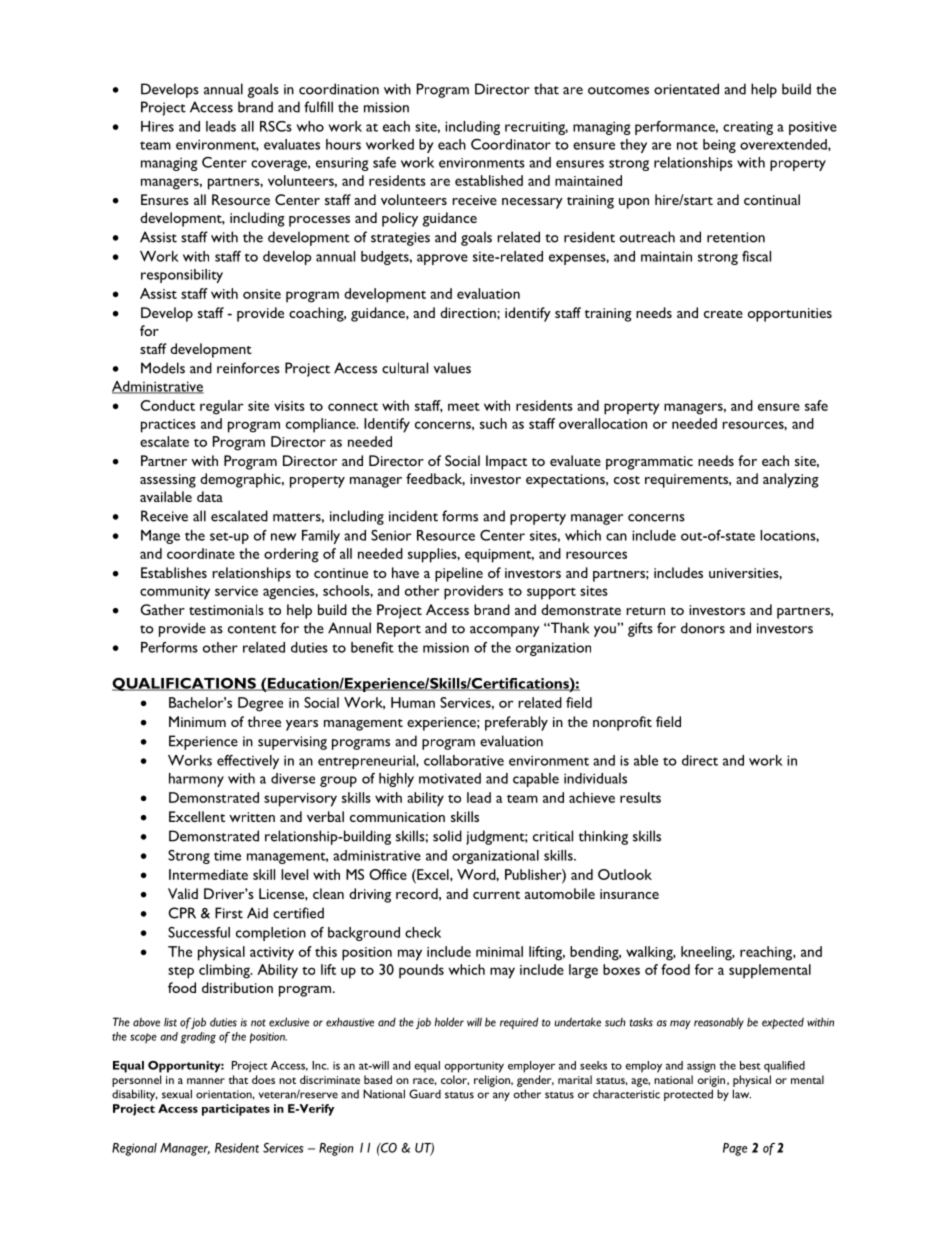 This page has height=1233, width=952. I want to click on data, so click(210, 496).
